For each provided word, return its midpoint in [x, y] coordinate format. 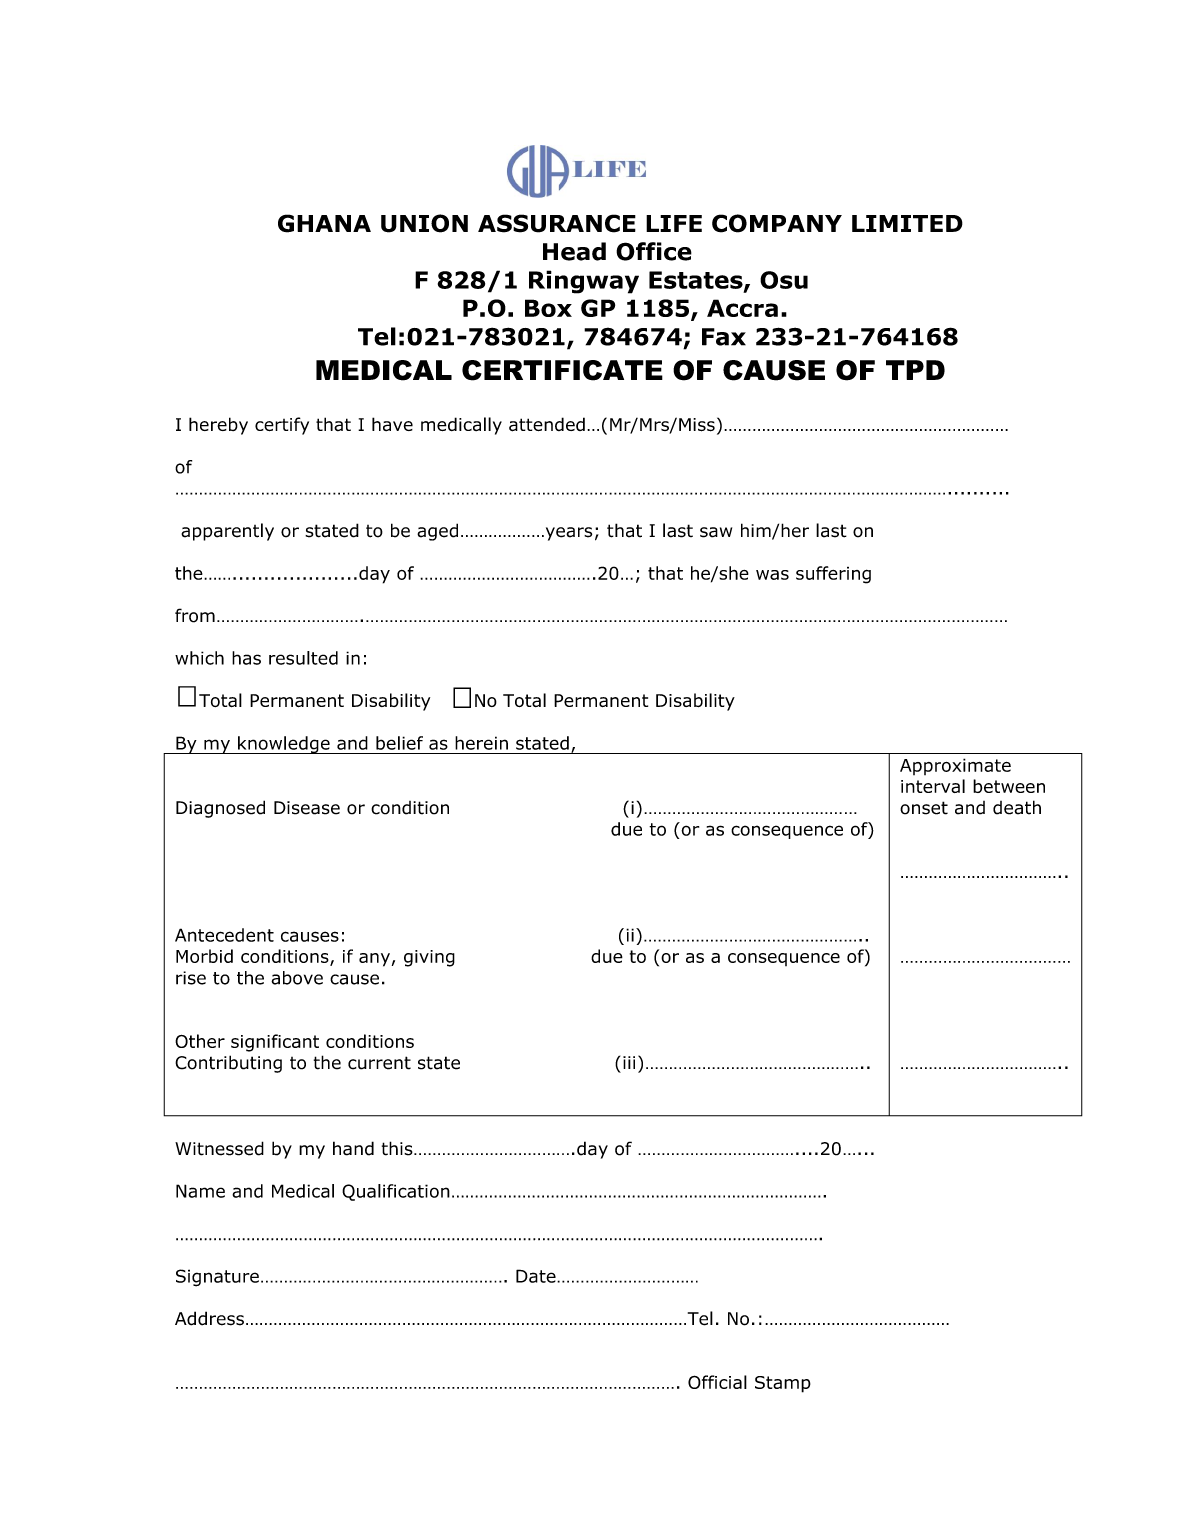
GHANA [324, 223]
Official [717, 1382]
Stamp [783, 1384]
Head [574, 251]
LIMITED [907, 223]
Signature [217, 1278]
